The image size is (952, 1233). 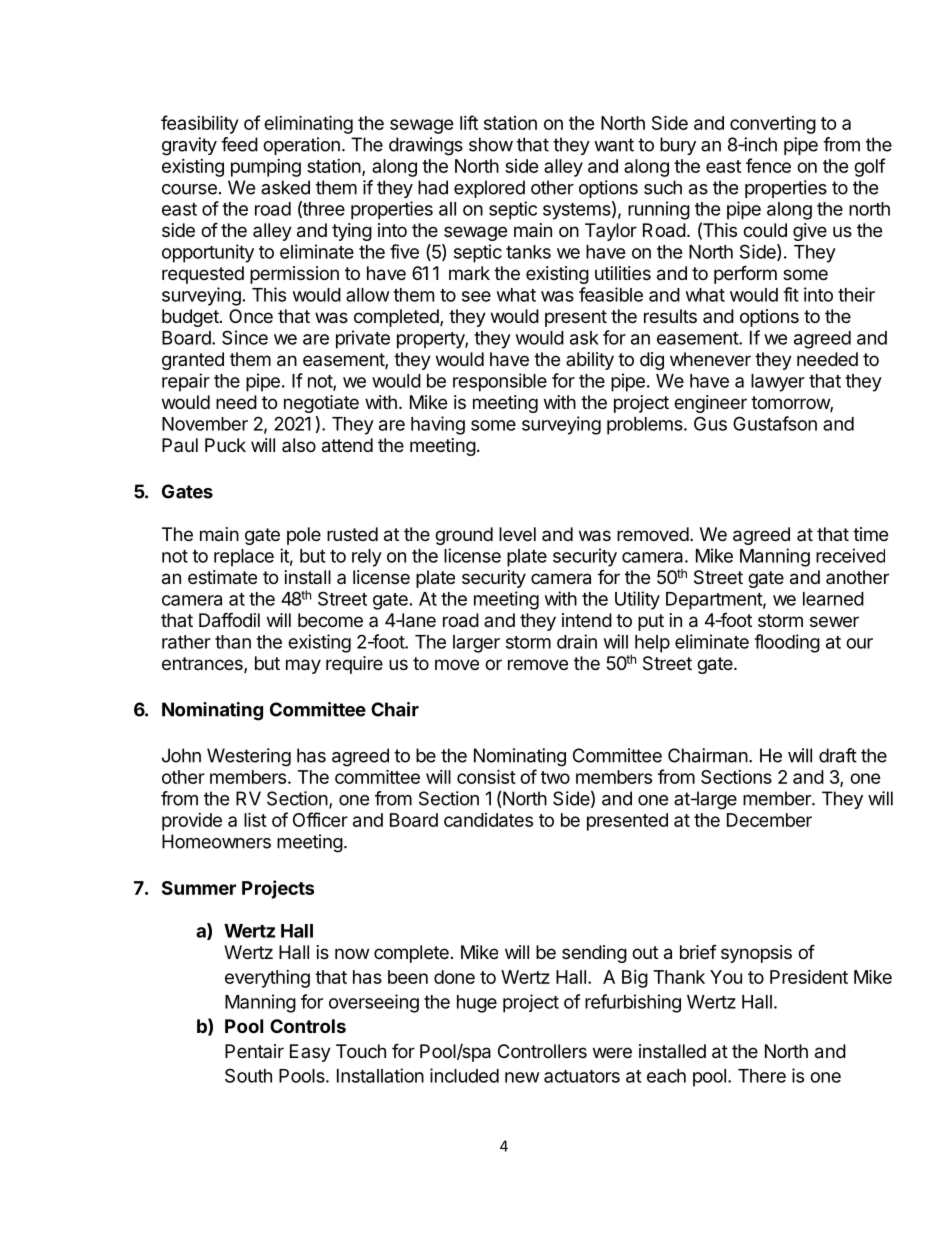 What do you see at coordinates (248, 1075) in the document?
I see `South` at bounding box center [248, 1075].
